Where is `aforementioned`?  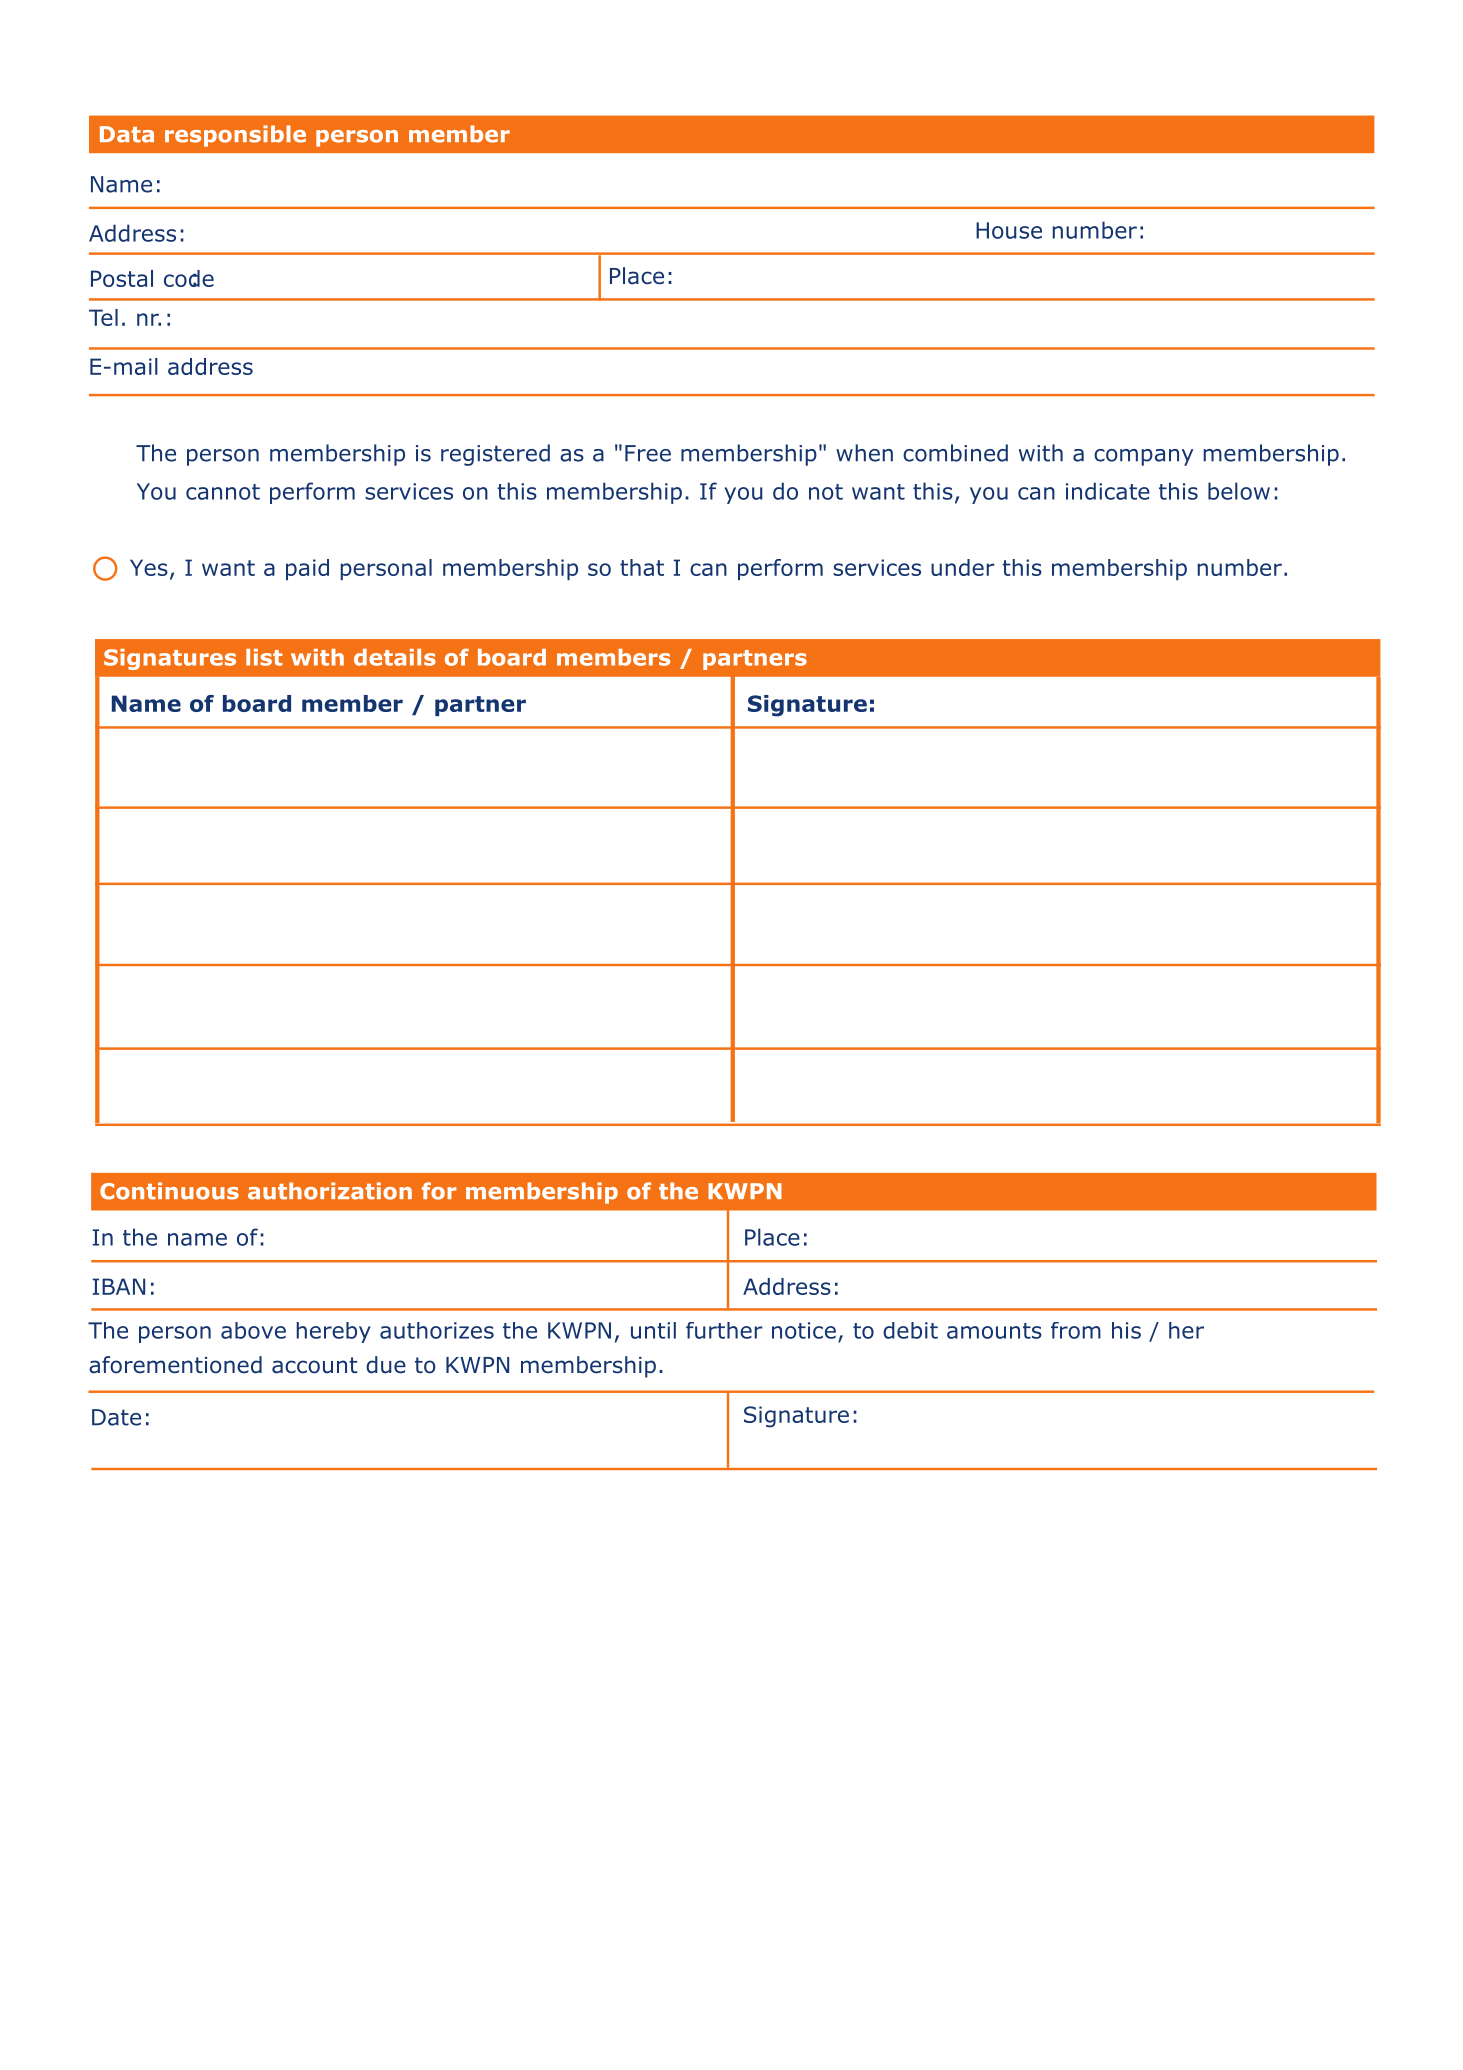
aforementioned is located at coordinates (175, 1365).
